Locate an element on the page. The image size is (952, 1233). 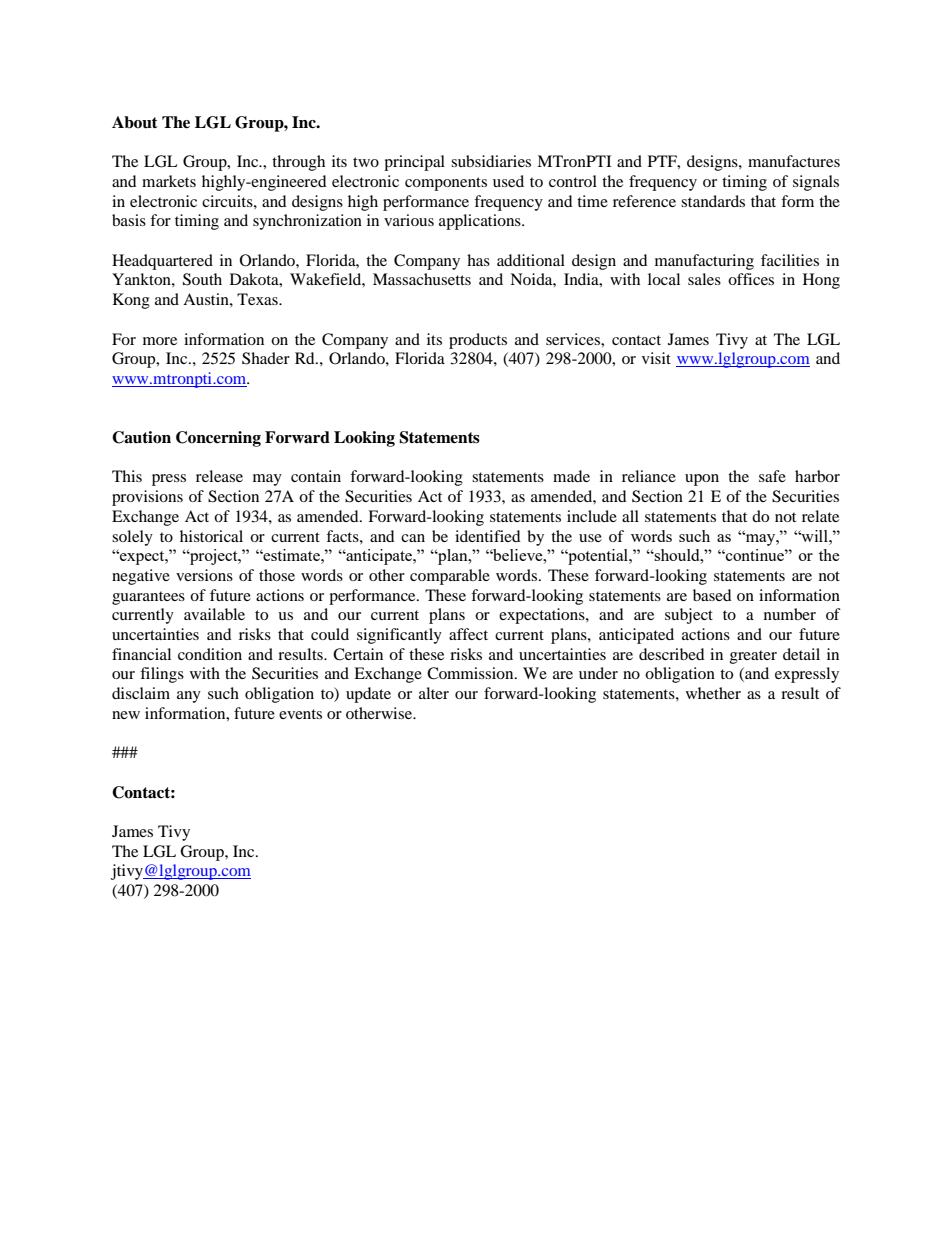
safe is located at coordinates (772, 476).
